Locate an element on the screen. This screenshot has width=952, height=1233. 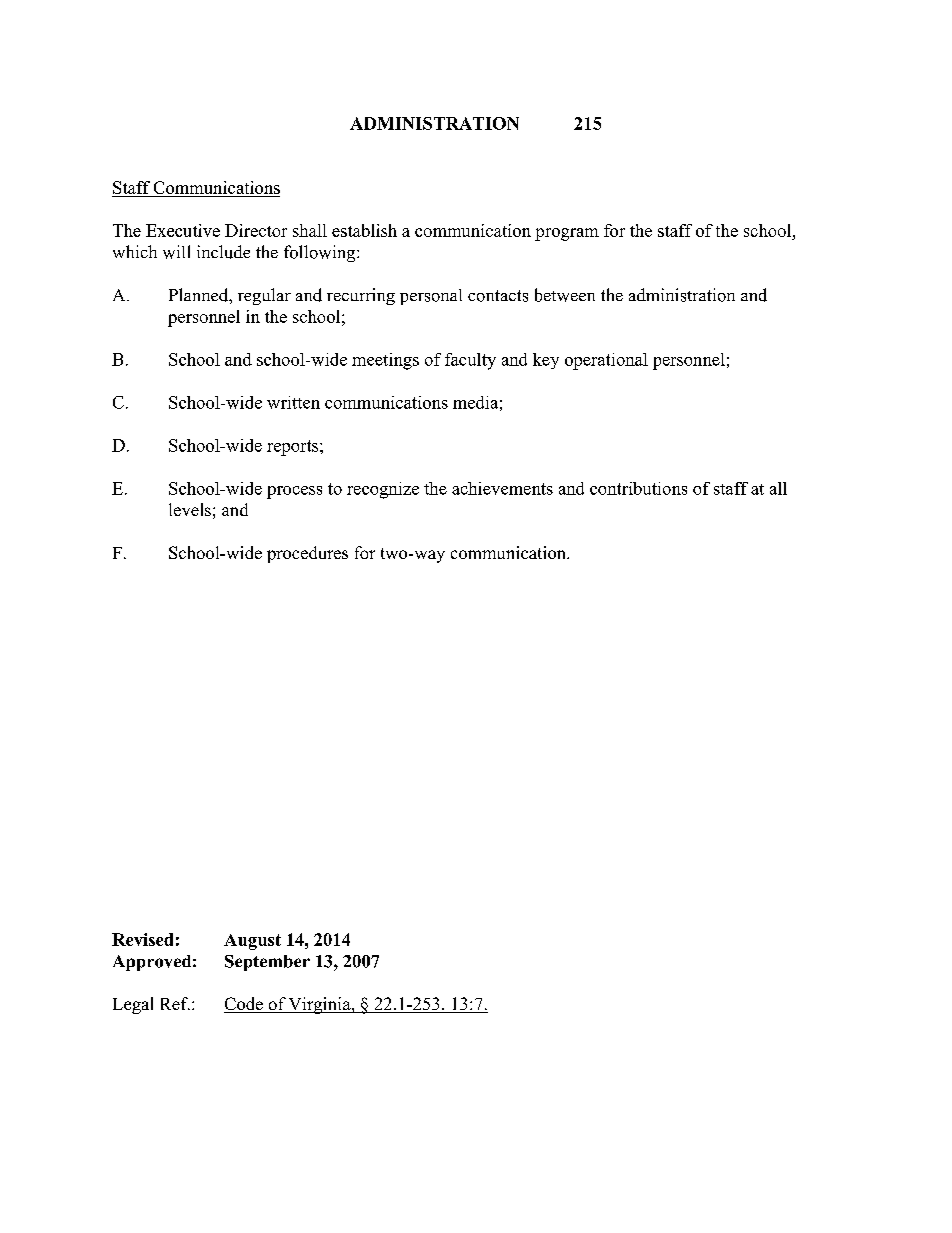
program is located at coordinates (567, 234).
